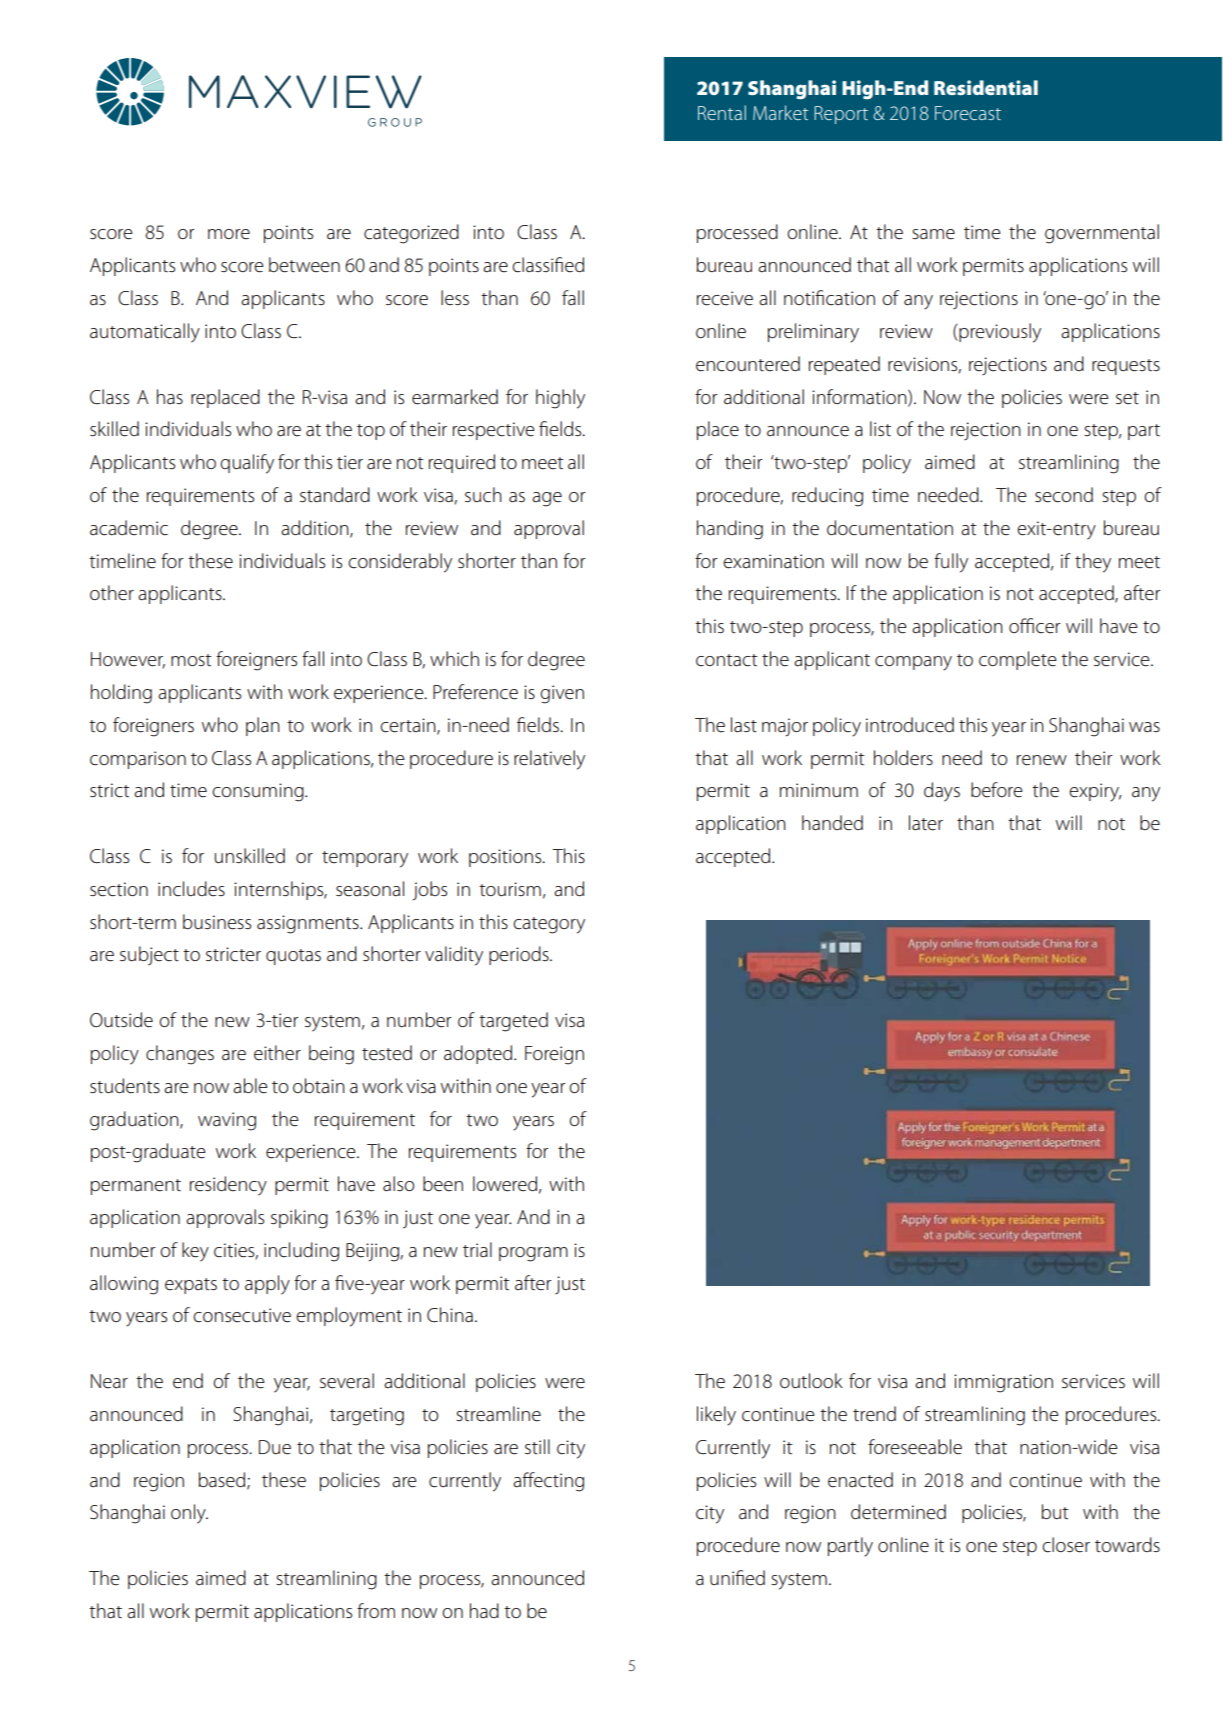  Describe the element at coordinates (189, 1514) in the screenshot. I see `only` at that location.
